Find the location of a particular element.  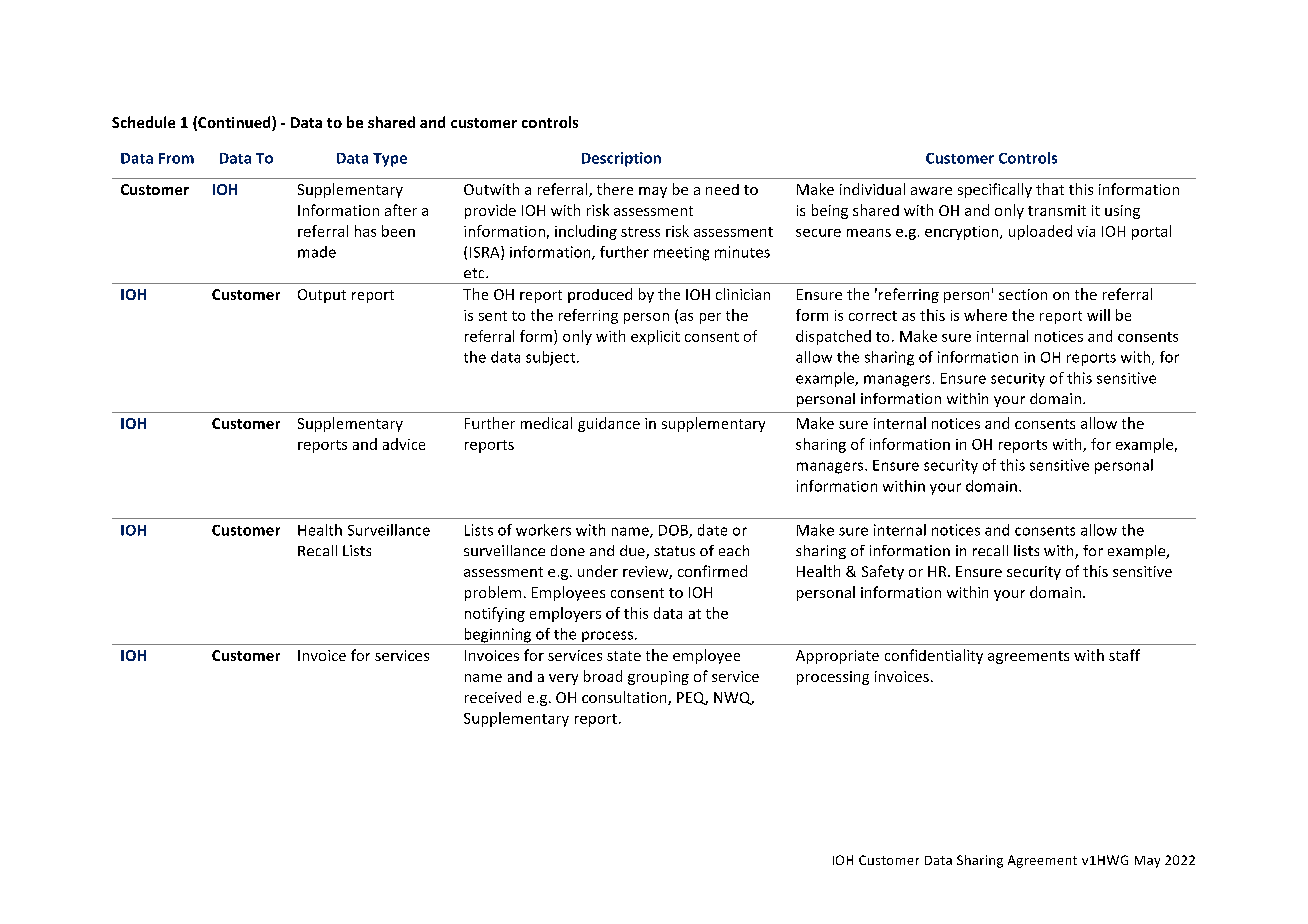

Output is located at coordinates (322, 296).
